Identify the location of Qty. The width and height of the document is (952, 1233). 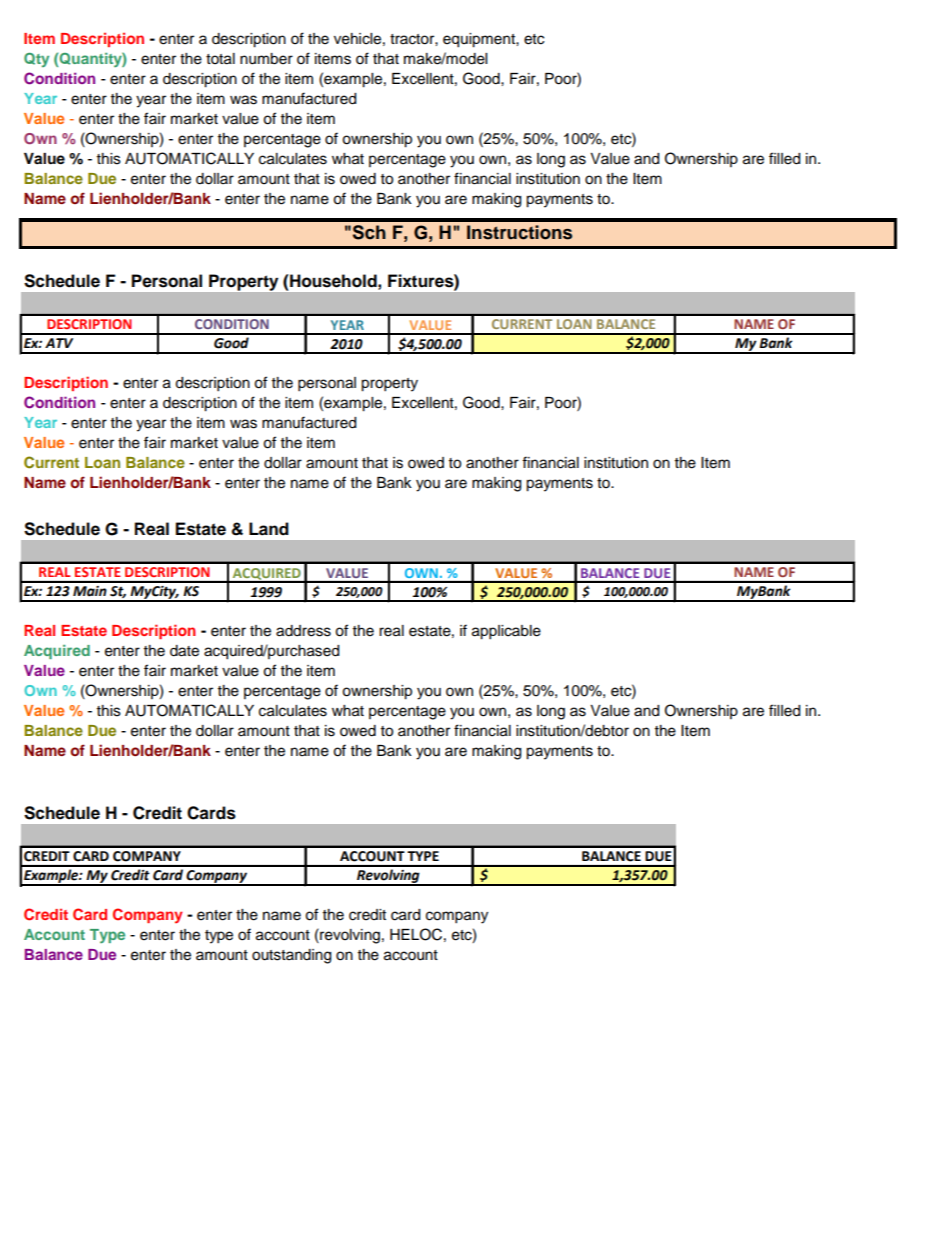
(36, 60).
